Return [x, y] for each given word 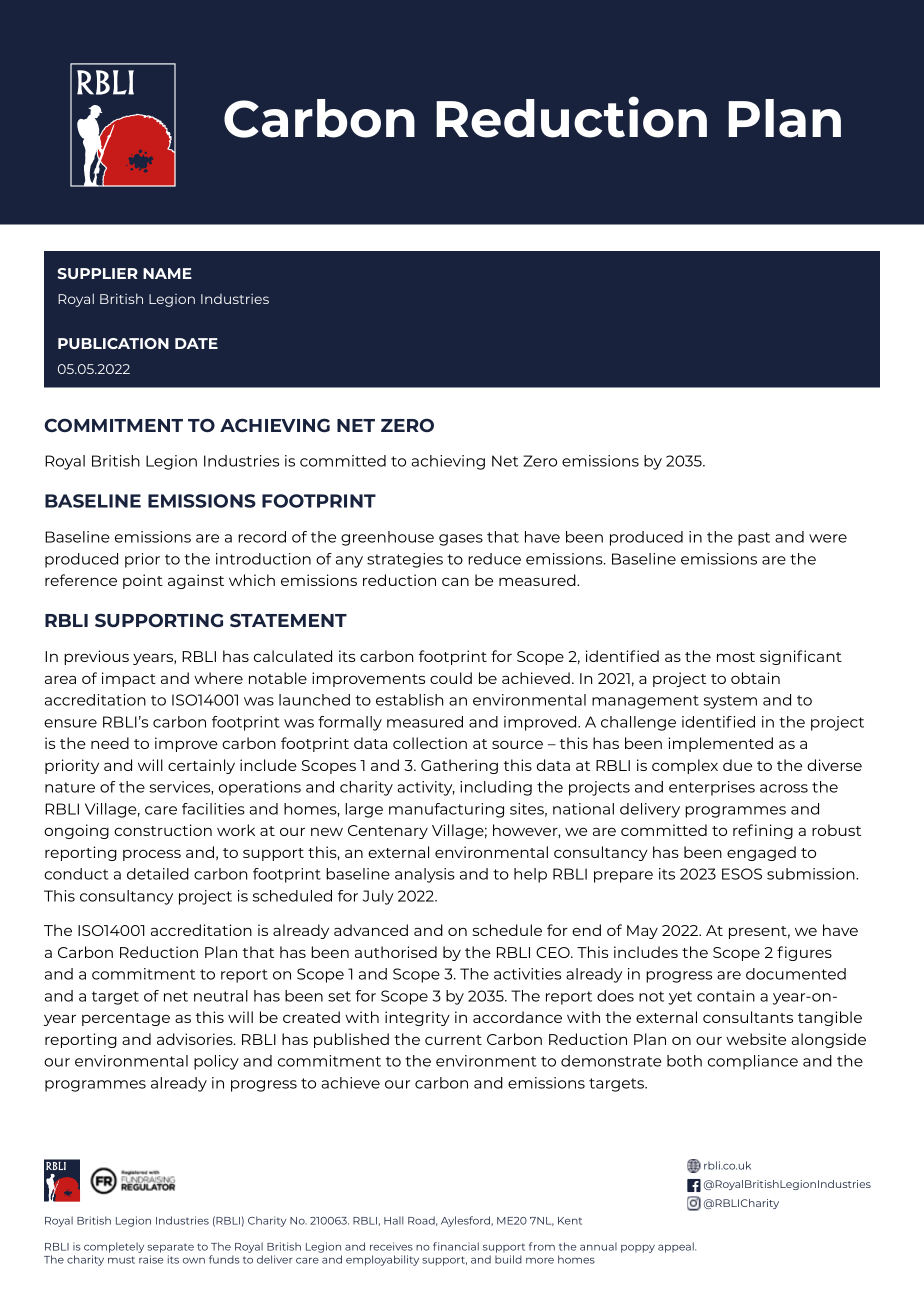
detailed [158, 874]
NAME [167, 273]
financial [456, 1246]
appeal [677, 1247]
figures [804, 953]
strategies [405, 560]
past [754, 539]
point [143, 581]
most [736, 657]
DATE [196, 343]
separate [170, 1248]
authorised [396, 952]
